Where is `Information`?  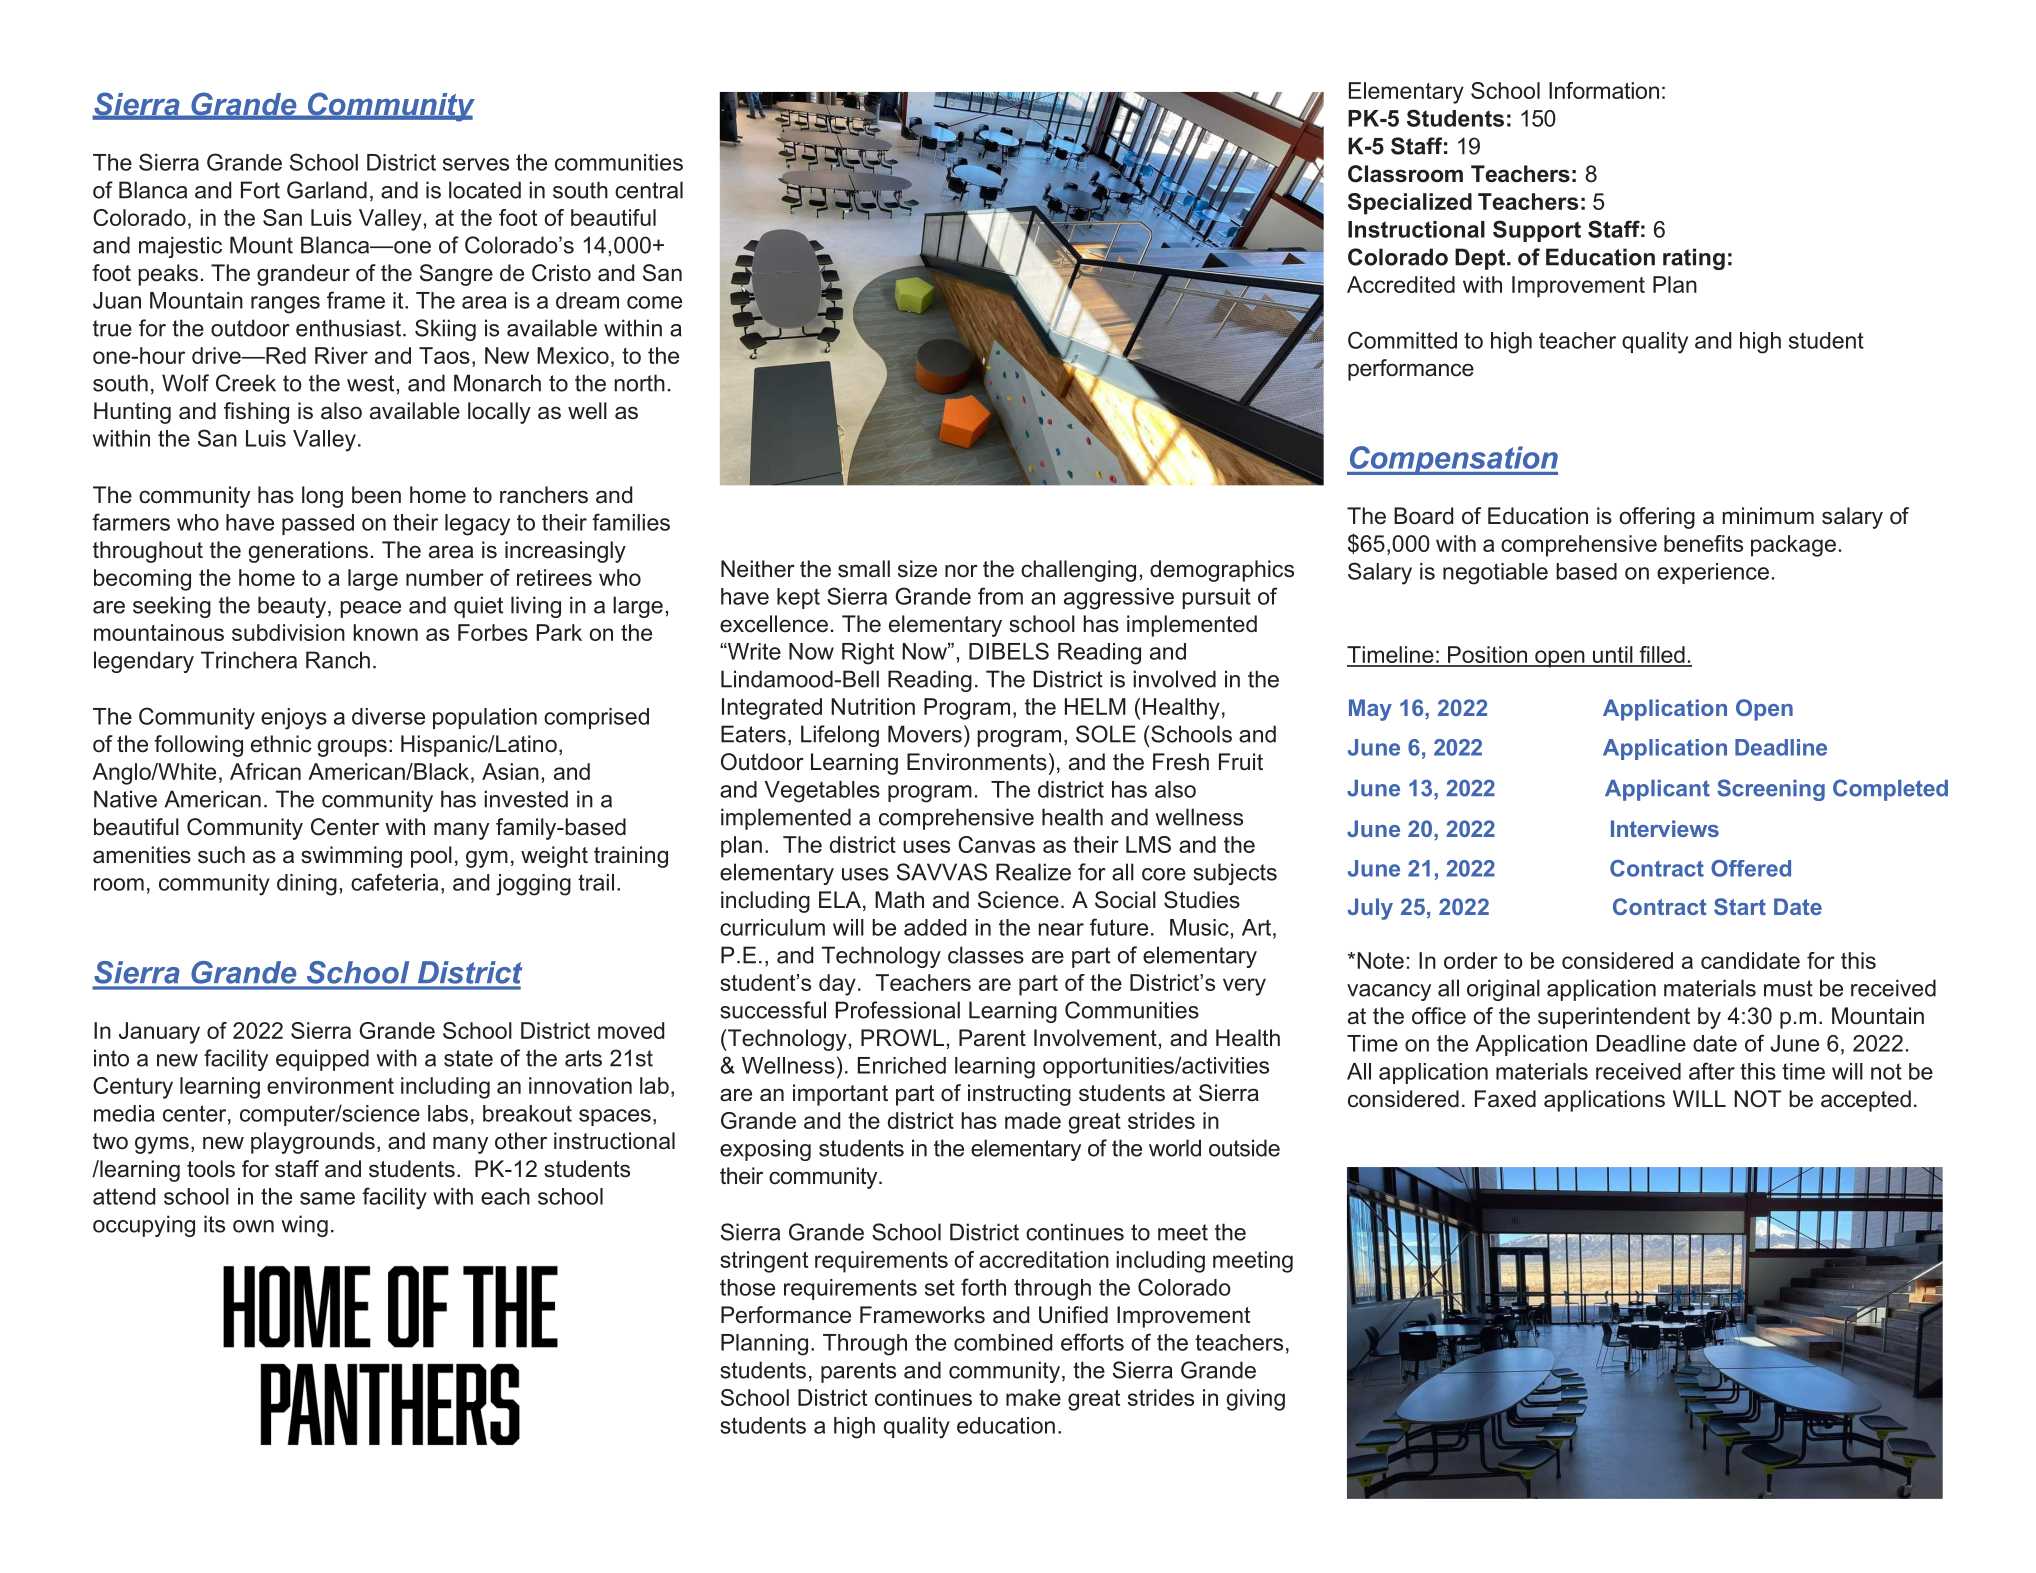 Information is located at coordinates (1604, 90).
